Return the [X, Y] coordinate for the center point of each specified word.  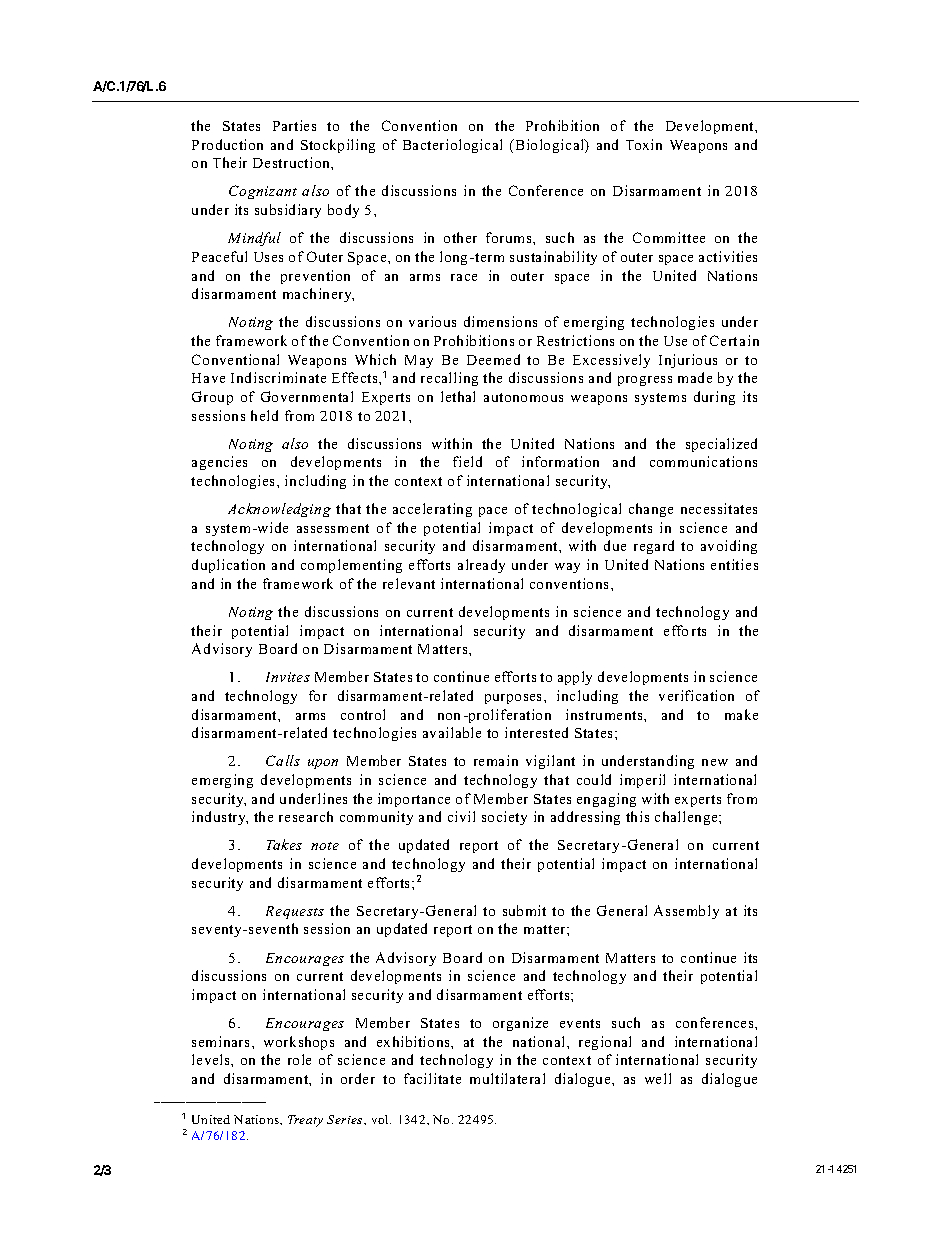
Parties [294, 125]
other [460, 237]
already [481, 566]
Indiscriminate [278, 377]
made [695, 377]
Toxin [644, 144]
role [299, 1059]
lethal [458, 396]
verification [696, 695]
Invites [288, 677]
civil [461, 816]
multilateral [507, 1078]
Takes [284, 844]
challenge [687, 818]
